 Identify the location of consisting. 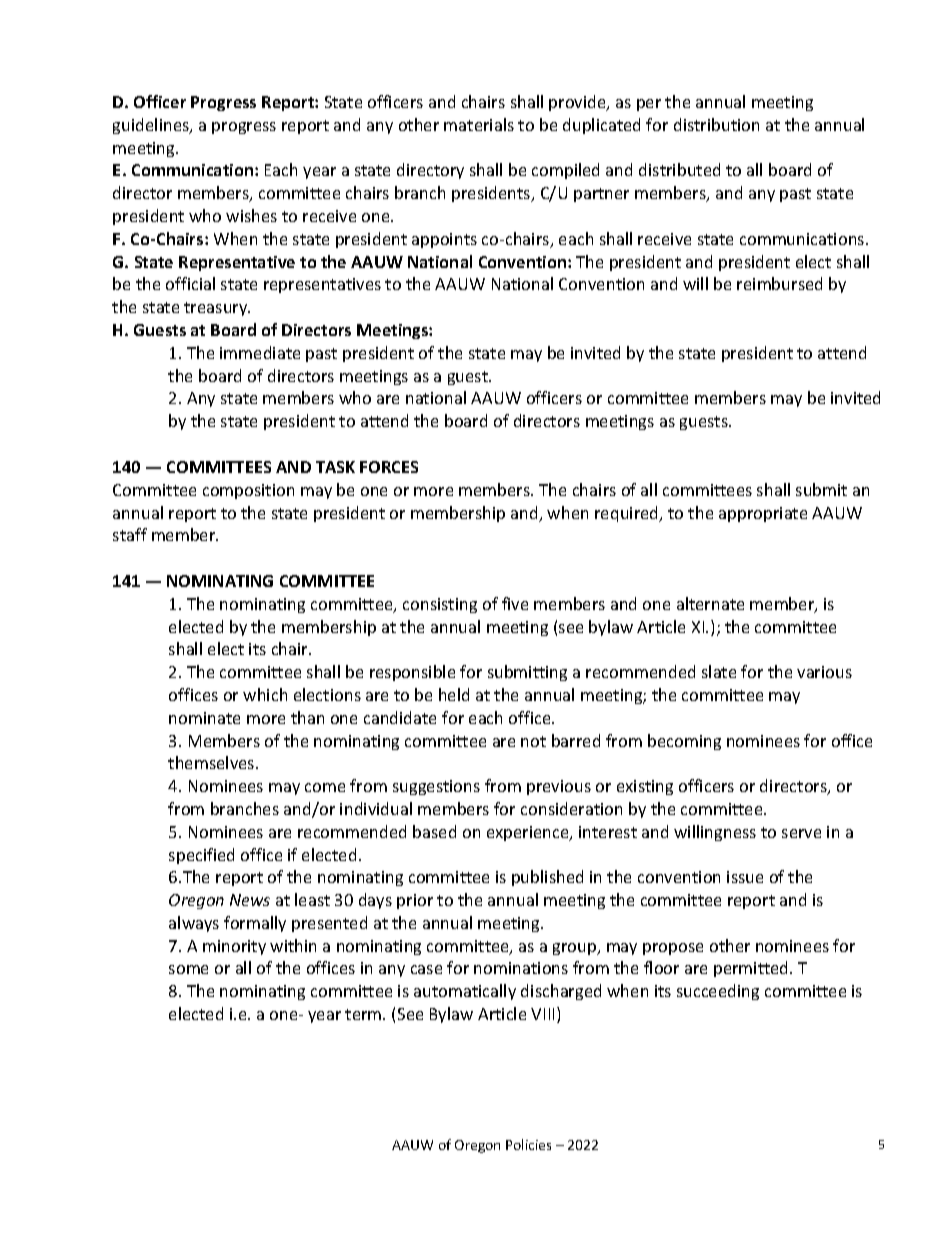
(440, 605).
